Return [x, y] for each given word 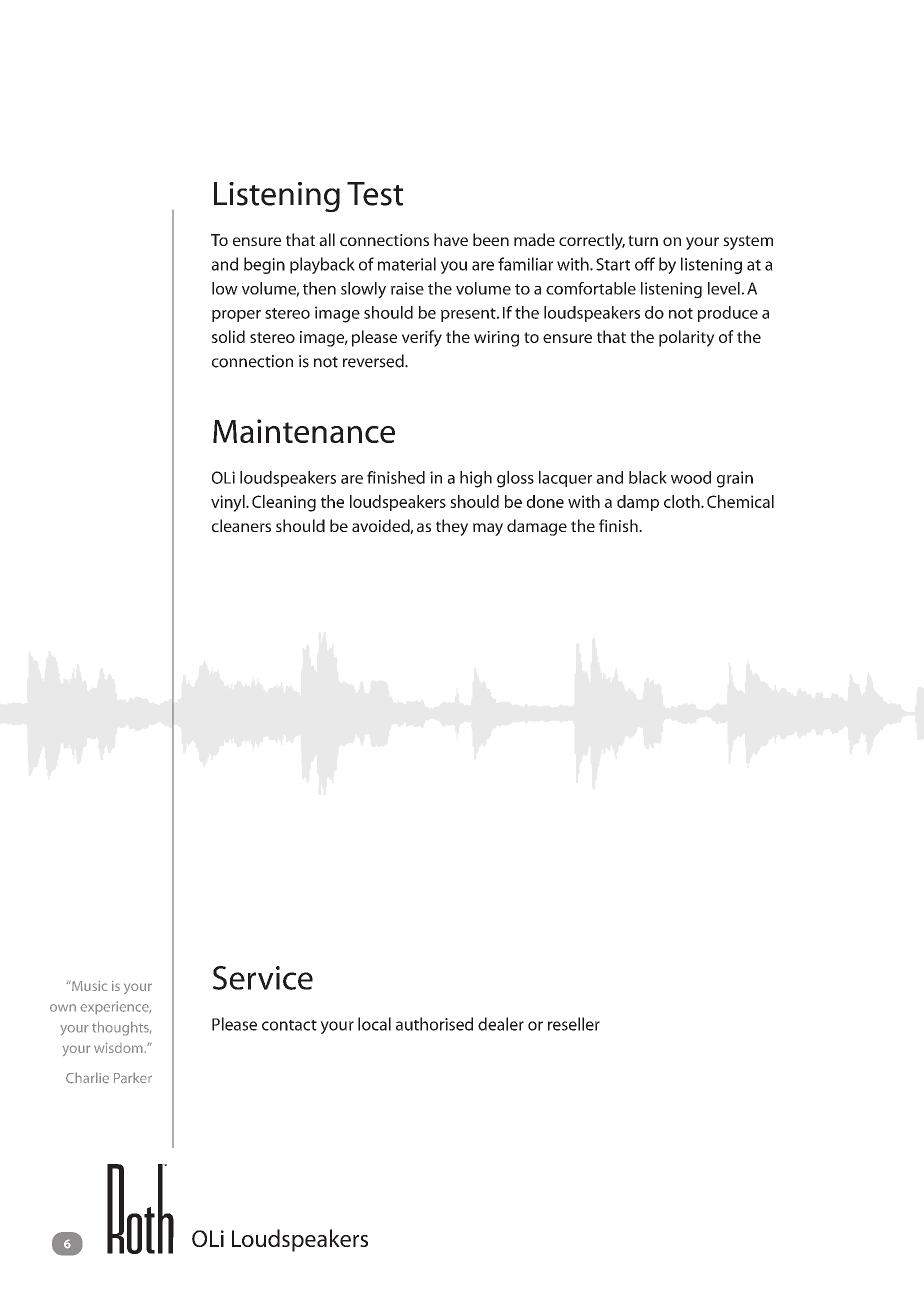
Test [375, 194]
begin [264, 265]
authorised [434, 1024]
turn [643, 240]
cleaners [241, 525]
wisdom [119, 1047]
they [452, 527]
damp [638, 503]
